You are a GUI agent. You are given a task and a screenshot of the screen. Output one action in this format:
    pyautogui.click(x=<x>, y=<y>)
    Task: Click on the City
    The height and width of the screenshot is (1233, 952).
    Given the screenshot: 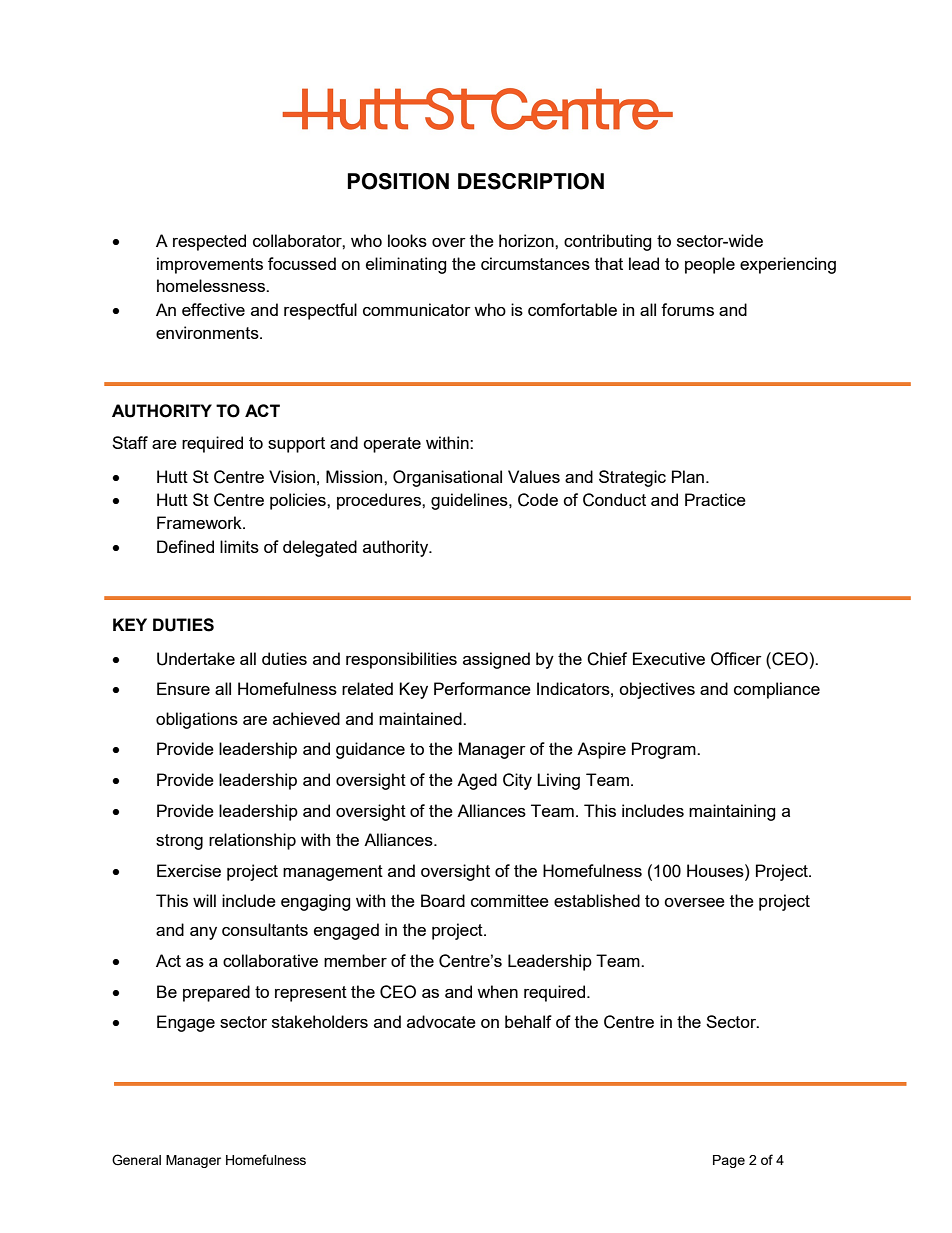 What is the action you would take?
    pyautogui.click(x=517, y=781)
